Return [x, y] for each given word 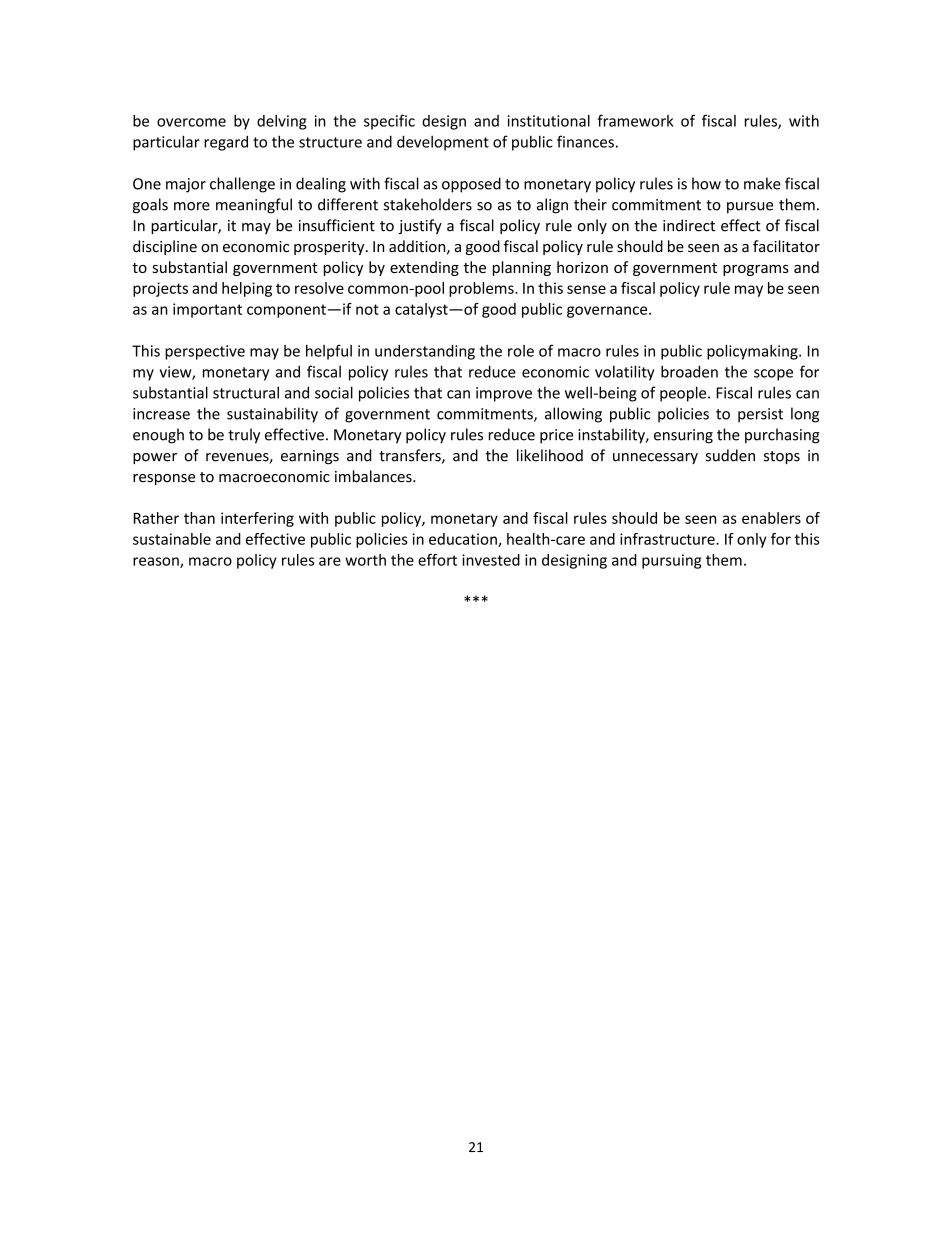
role [521, 351]
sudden [730, 455]
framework [635, 120]
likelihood [550, 455]
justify [420, 226]
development [443, 143]
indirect [689, 225]
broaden [689, 371]
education [464, 540]
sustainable [172, 539]
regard [226, 143]
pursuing [672, 561]
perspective [205, 352]
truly [244, 436]
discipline [165, 247]
